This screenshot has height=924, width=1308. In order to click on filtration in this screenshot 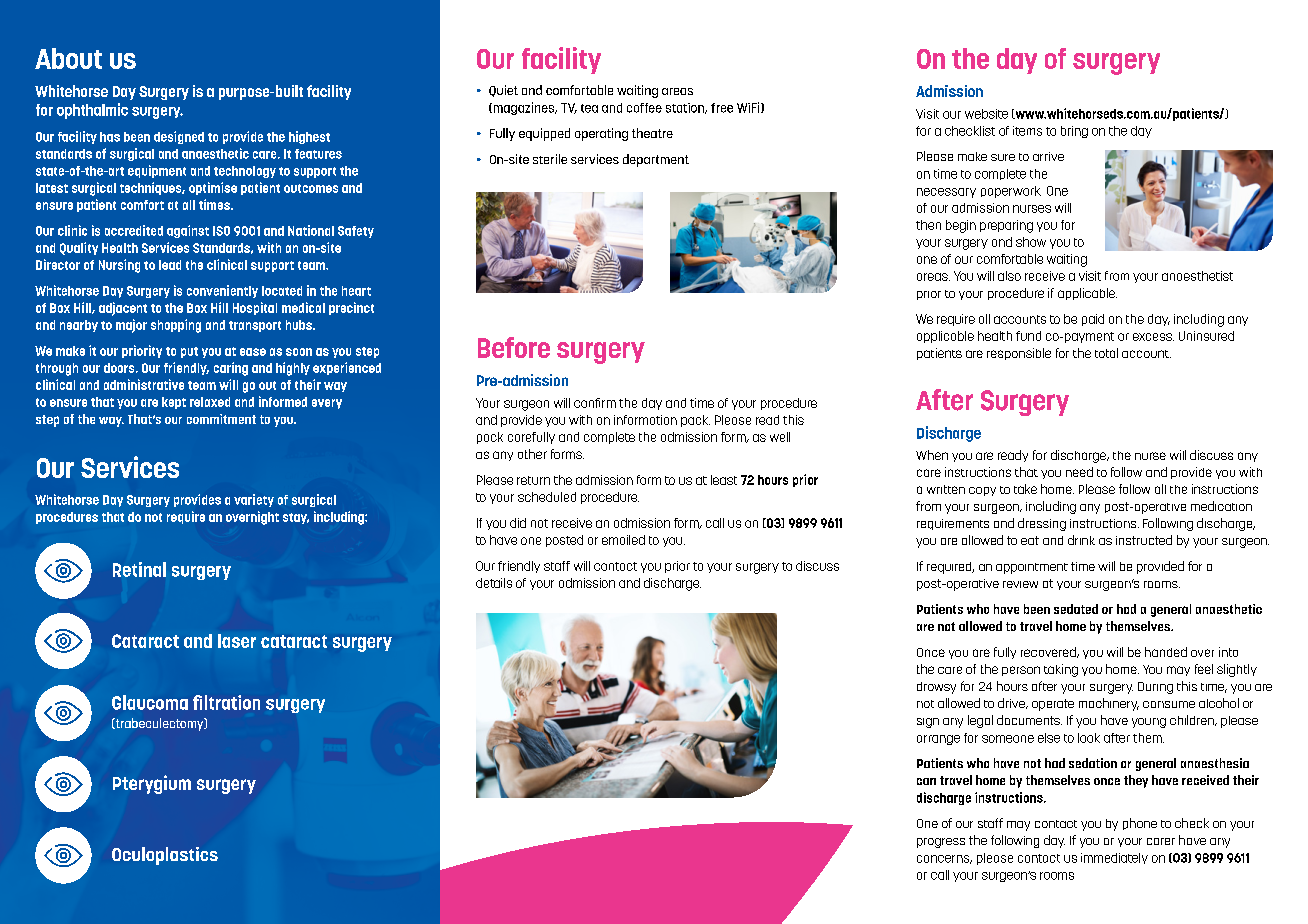, I will do `click(226, 702)`.
